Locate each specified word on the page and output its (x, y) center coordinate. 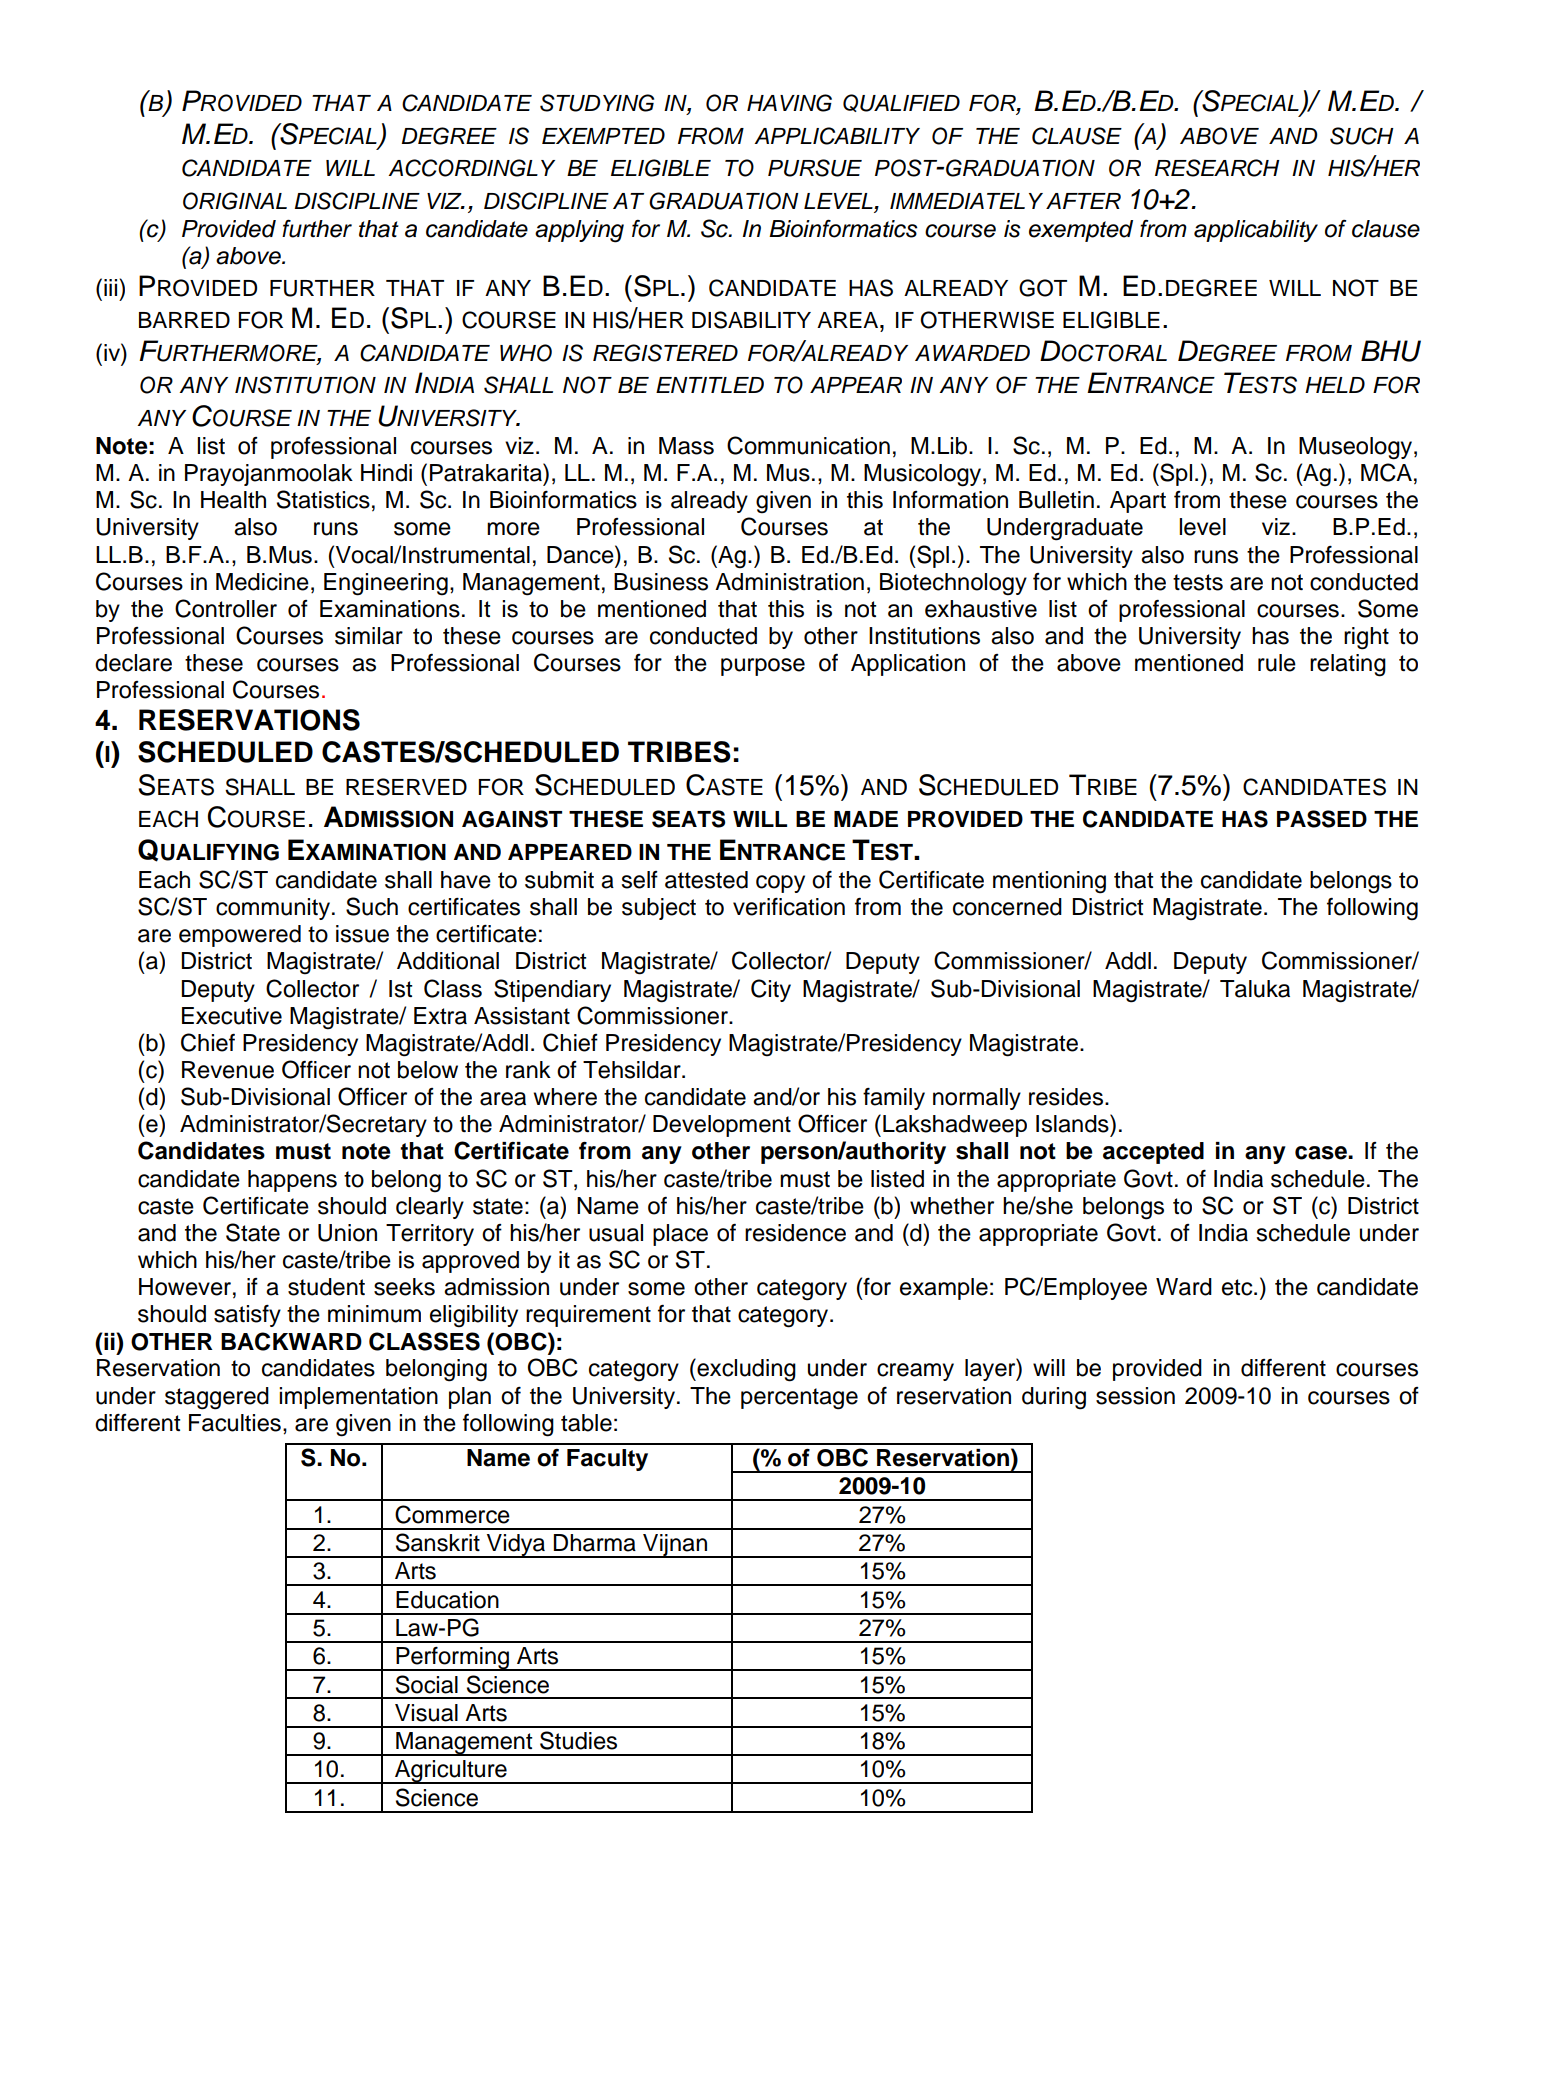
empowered (240, 936)
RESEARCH (1217, 168)
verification (789, 907)
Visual (426, 1713)
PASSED (1322, 819)
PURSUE (815, 168)
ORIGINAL (235, 201)
